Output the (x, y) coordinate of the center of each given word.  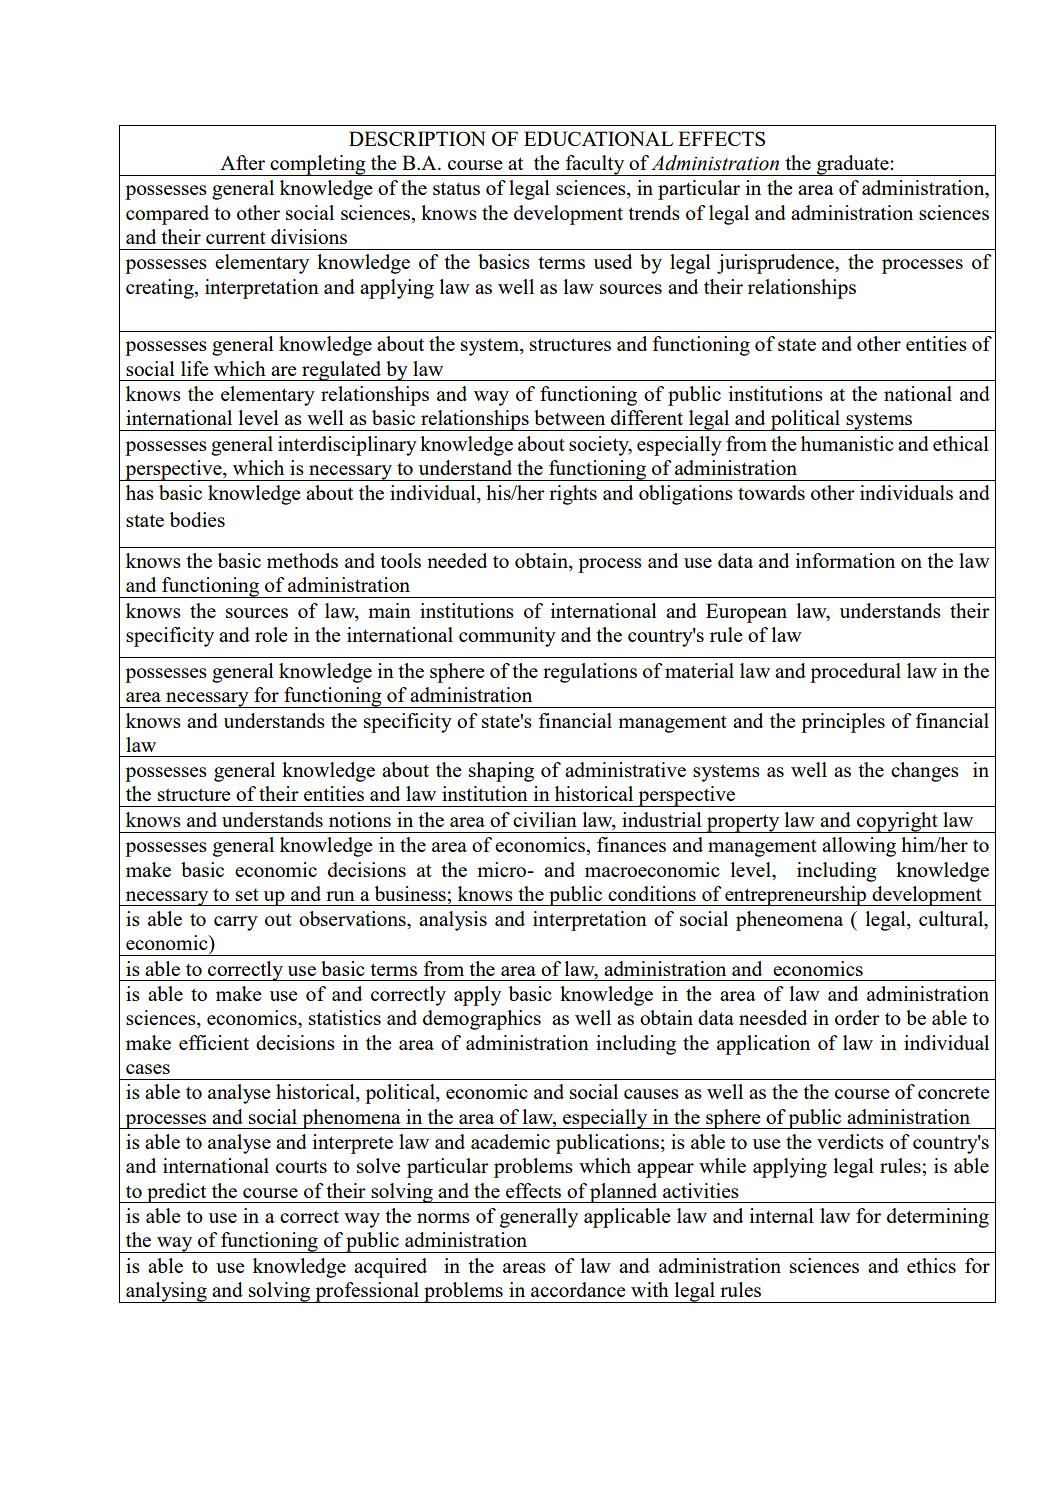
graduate (853, 165)
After (242, 162)
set (247, 894)
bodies (197, 519)
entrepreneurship (796, 896)
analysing (166, 1292)
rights (573, 495)
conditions (652, 893)
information (845, 560)
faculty (595, 165)
